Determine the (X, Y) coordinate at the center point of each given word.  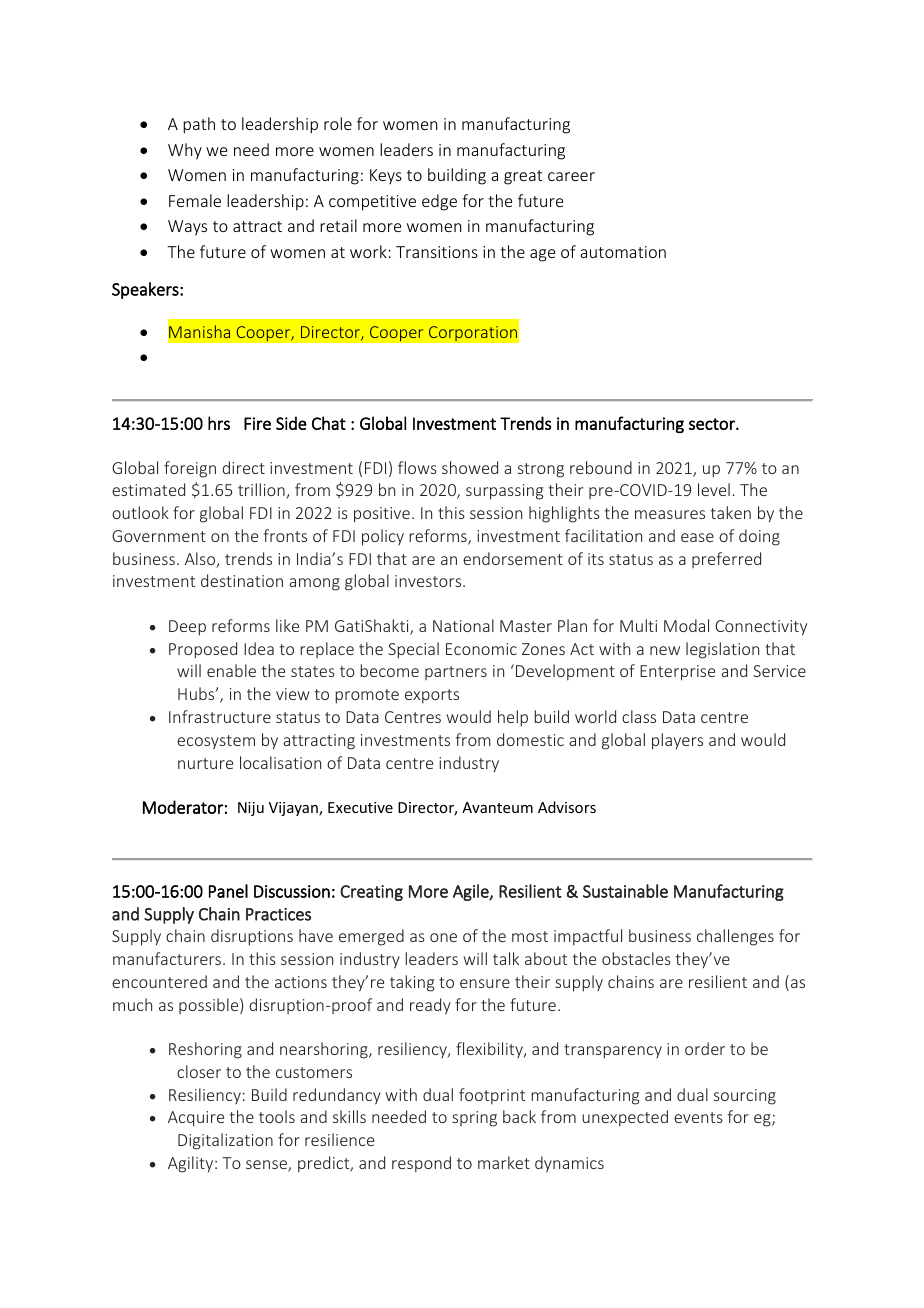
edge (439, 202)
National (463, 625)
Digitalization (225, 1141)
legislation (722, 650)
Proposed (203, 650)
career (571, 176)
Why (185, 151)
